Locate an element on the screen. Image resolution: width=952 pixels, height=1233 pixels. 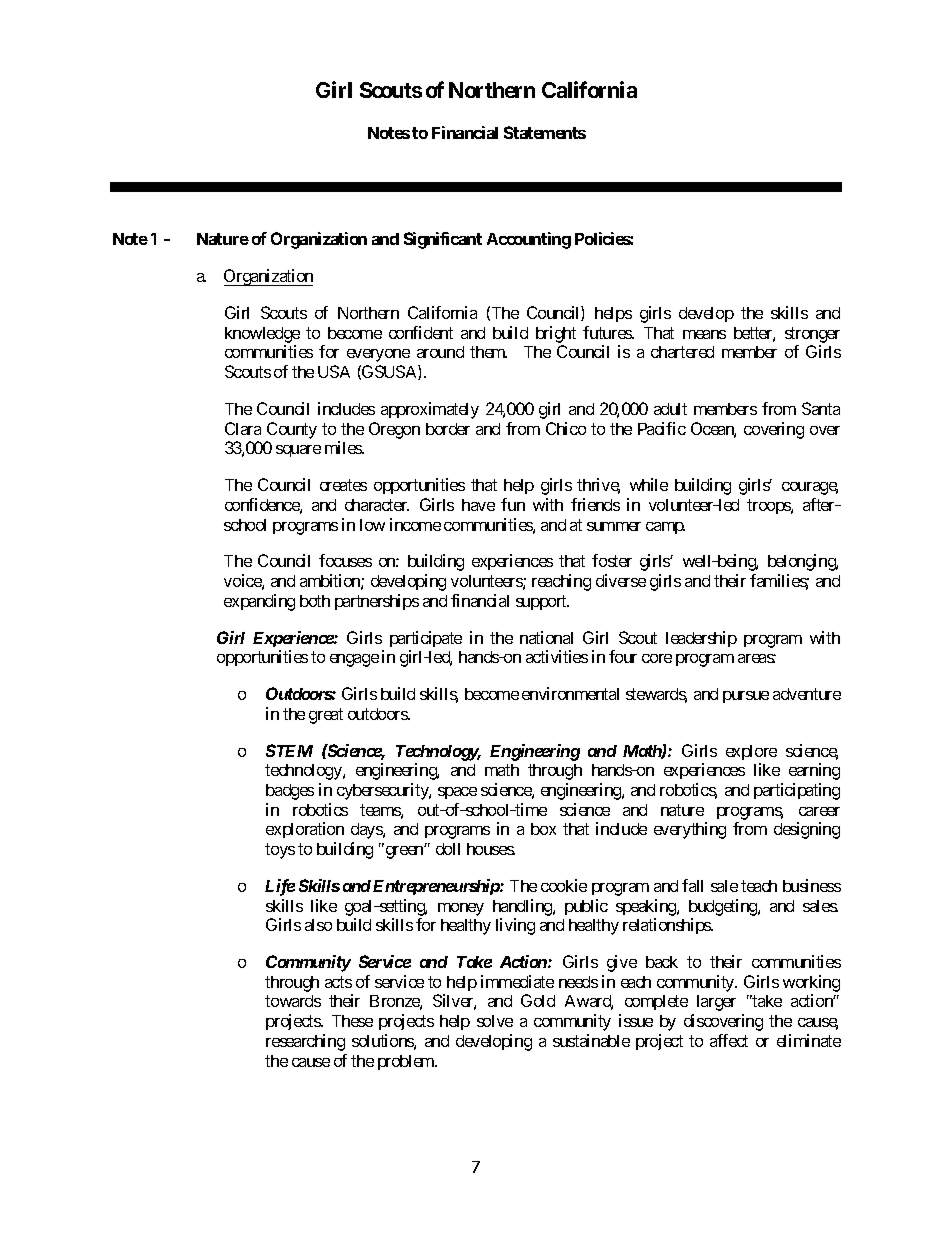
affect is located at coordinates (729, 1040).
